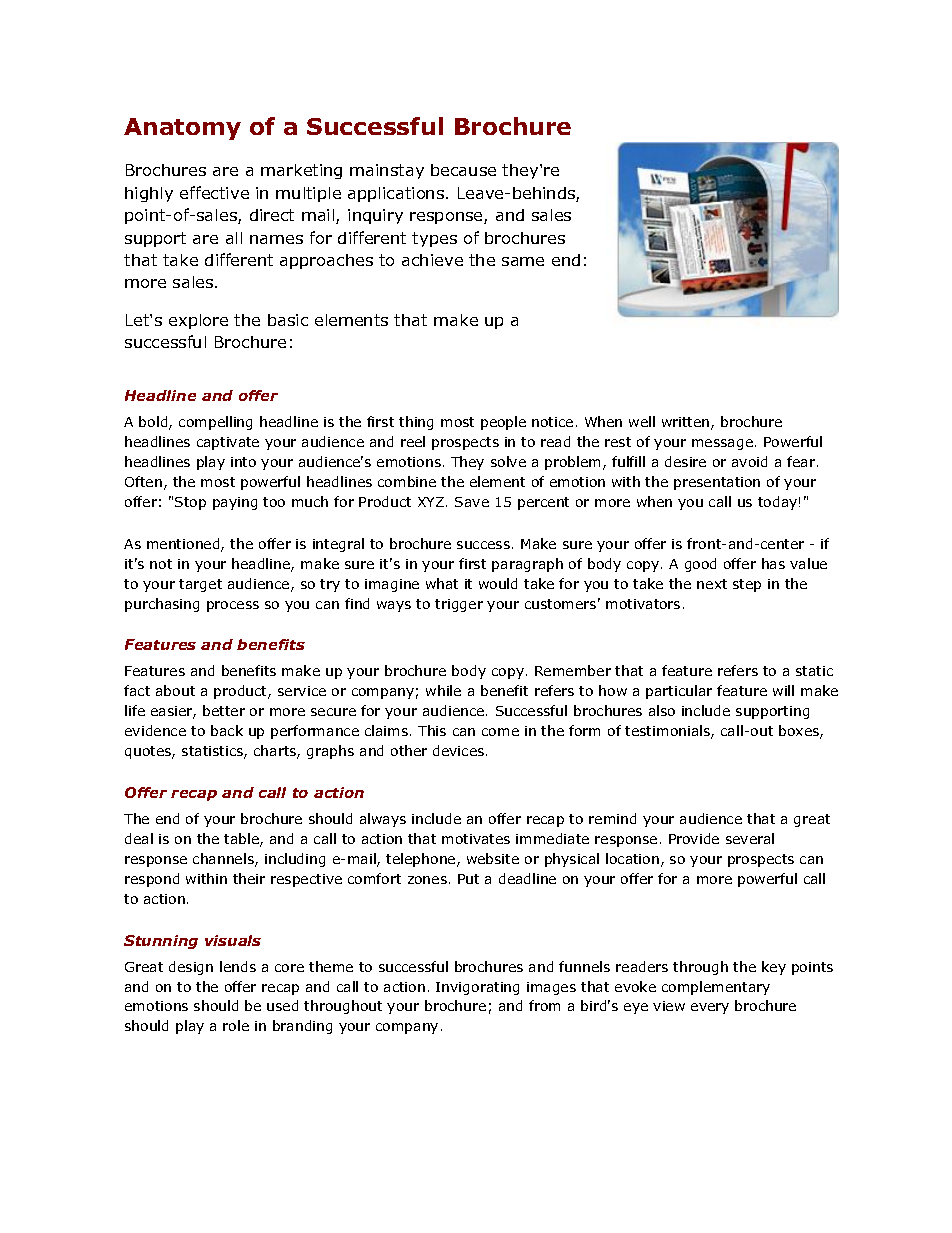  Describe the element at coordinates (463, 170) in the screenshot. I see `because` at that location.
